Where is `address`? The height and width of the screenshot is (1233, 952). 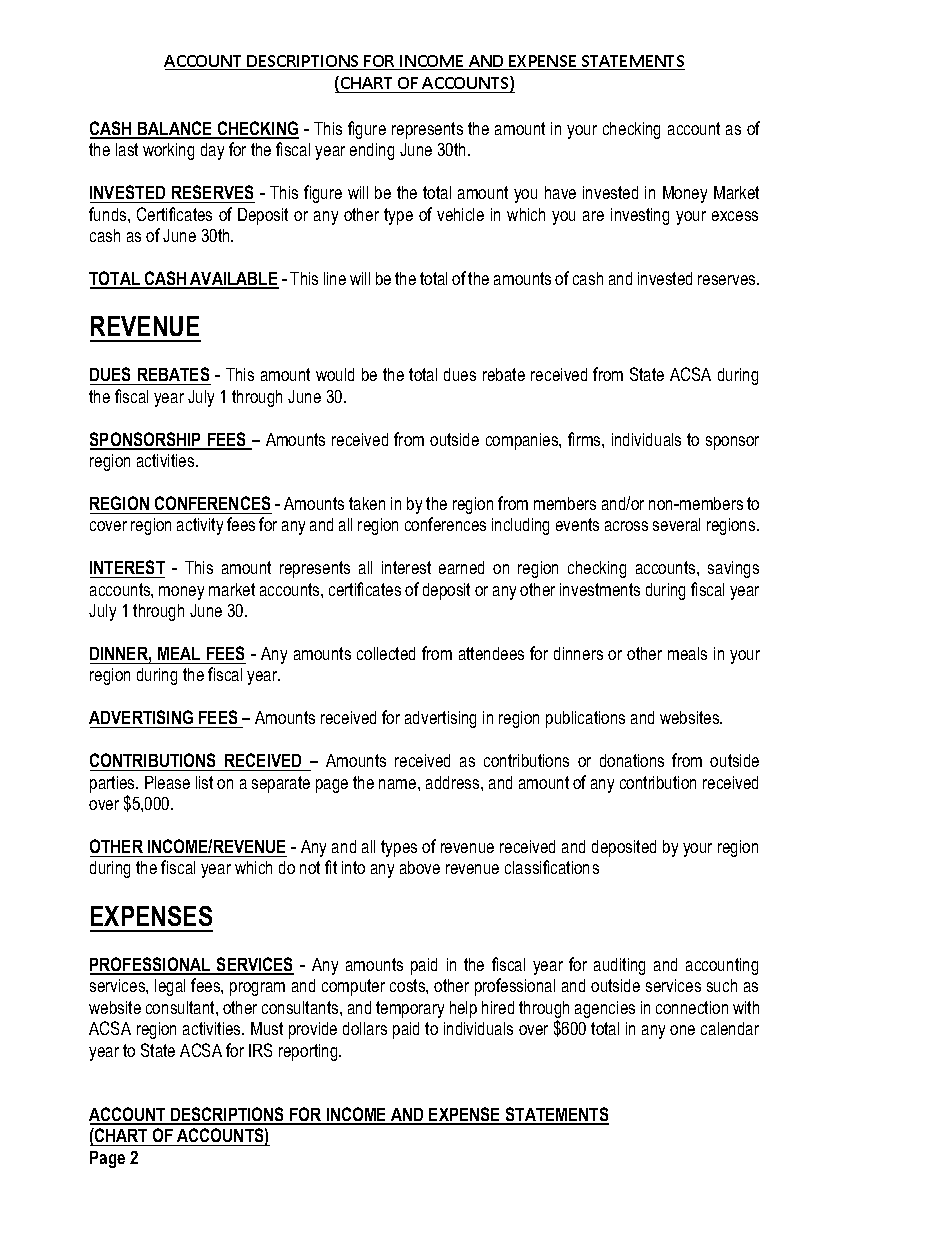 address is located at coordinates (454, 782).
